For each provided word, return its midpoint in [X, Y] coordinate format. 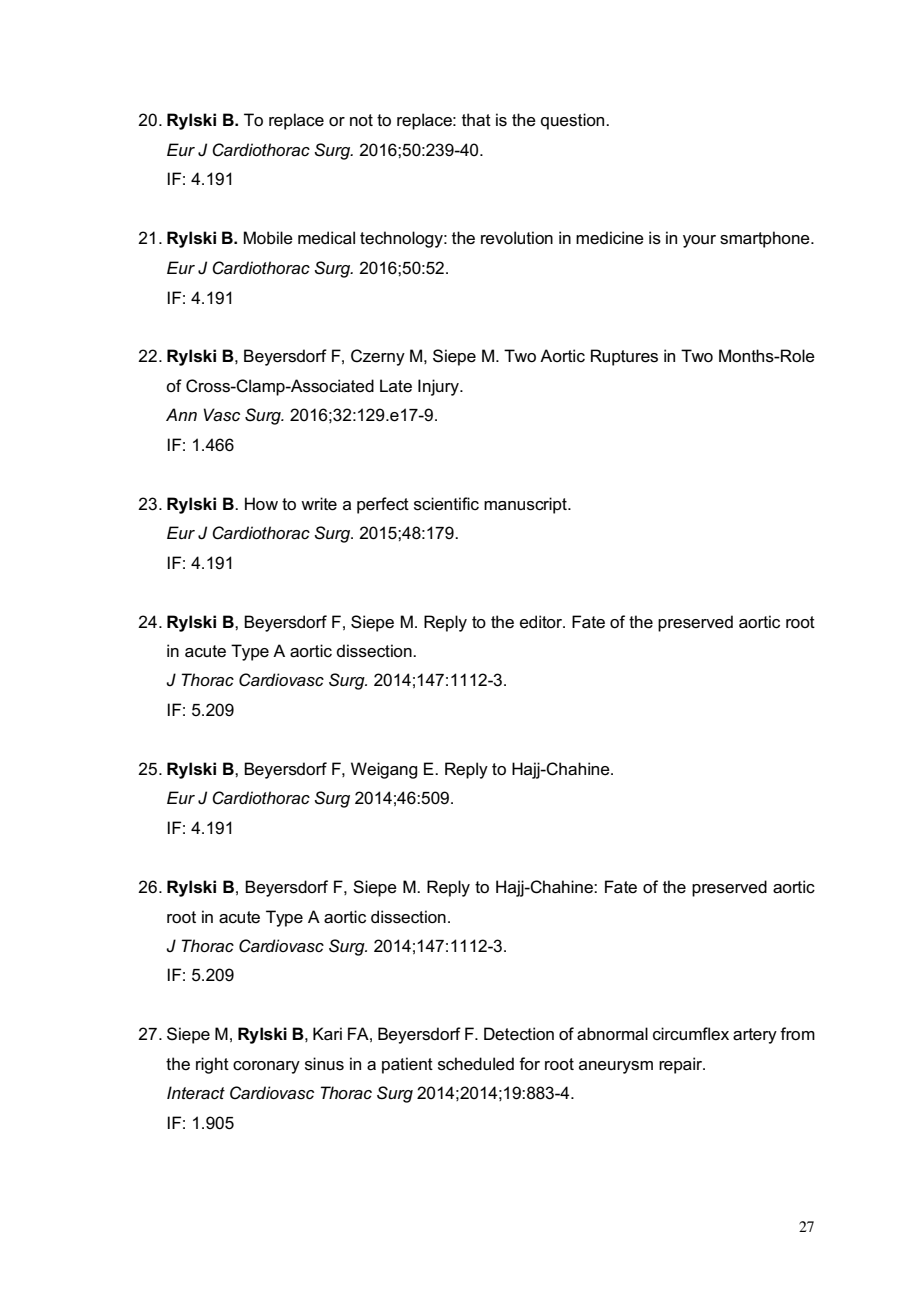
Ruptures [624, 357]
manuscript [526, 505]
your [699, 241]
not [361, 120]
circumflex [691, 1034]
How [261, 503]
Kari [327, 1034]
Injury [439, 387]
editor [542, 622]
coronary [266, 1067]
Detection [519, 1034]
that [476, 120]
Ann [181, 414]
